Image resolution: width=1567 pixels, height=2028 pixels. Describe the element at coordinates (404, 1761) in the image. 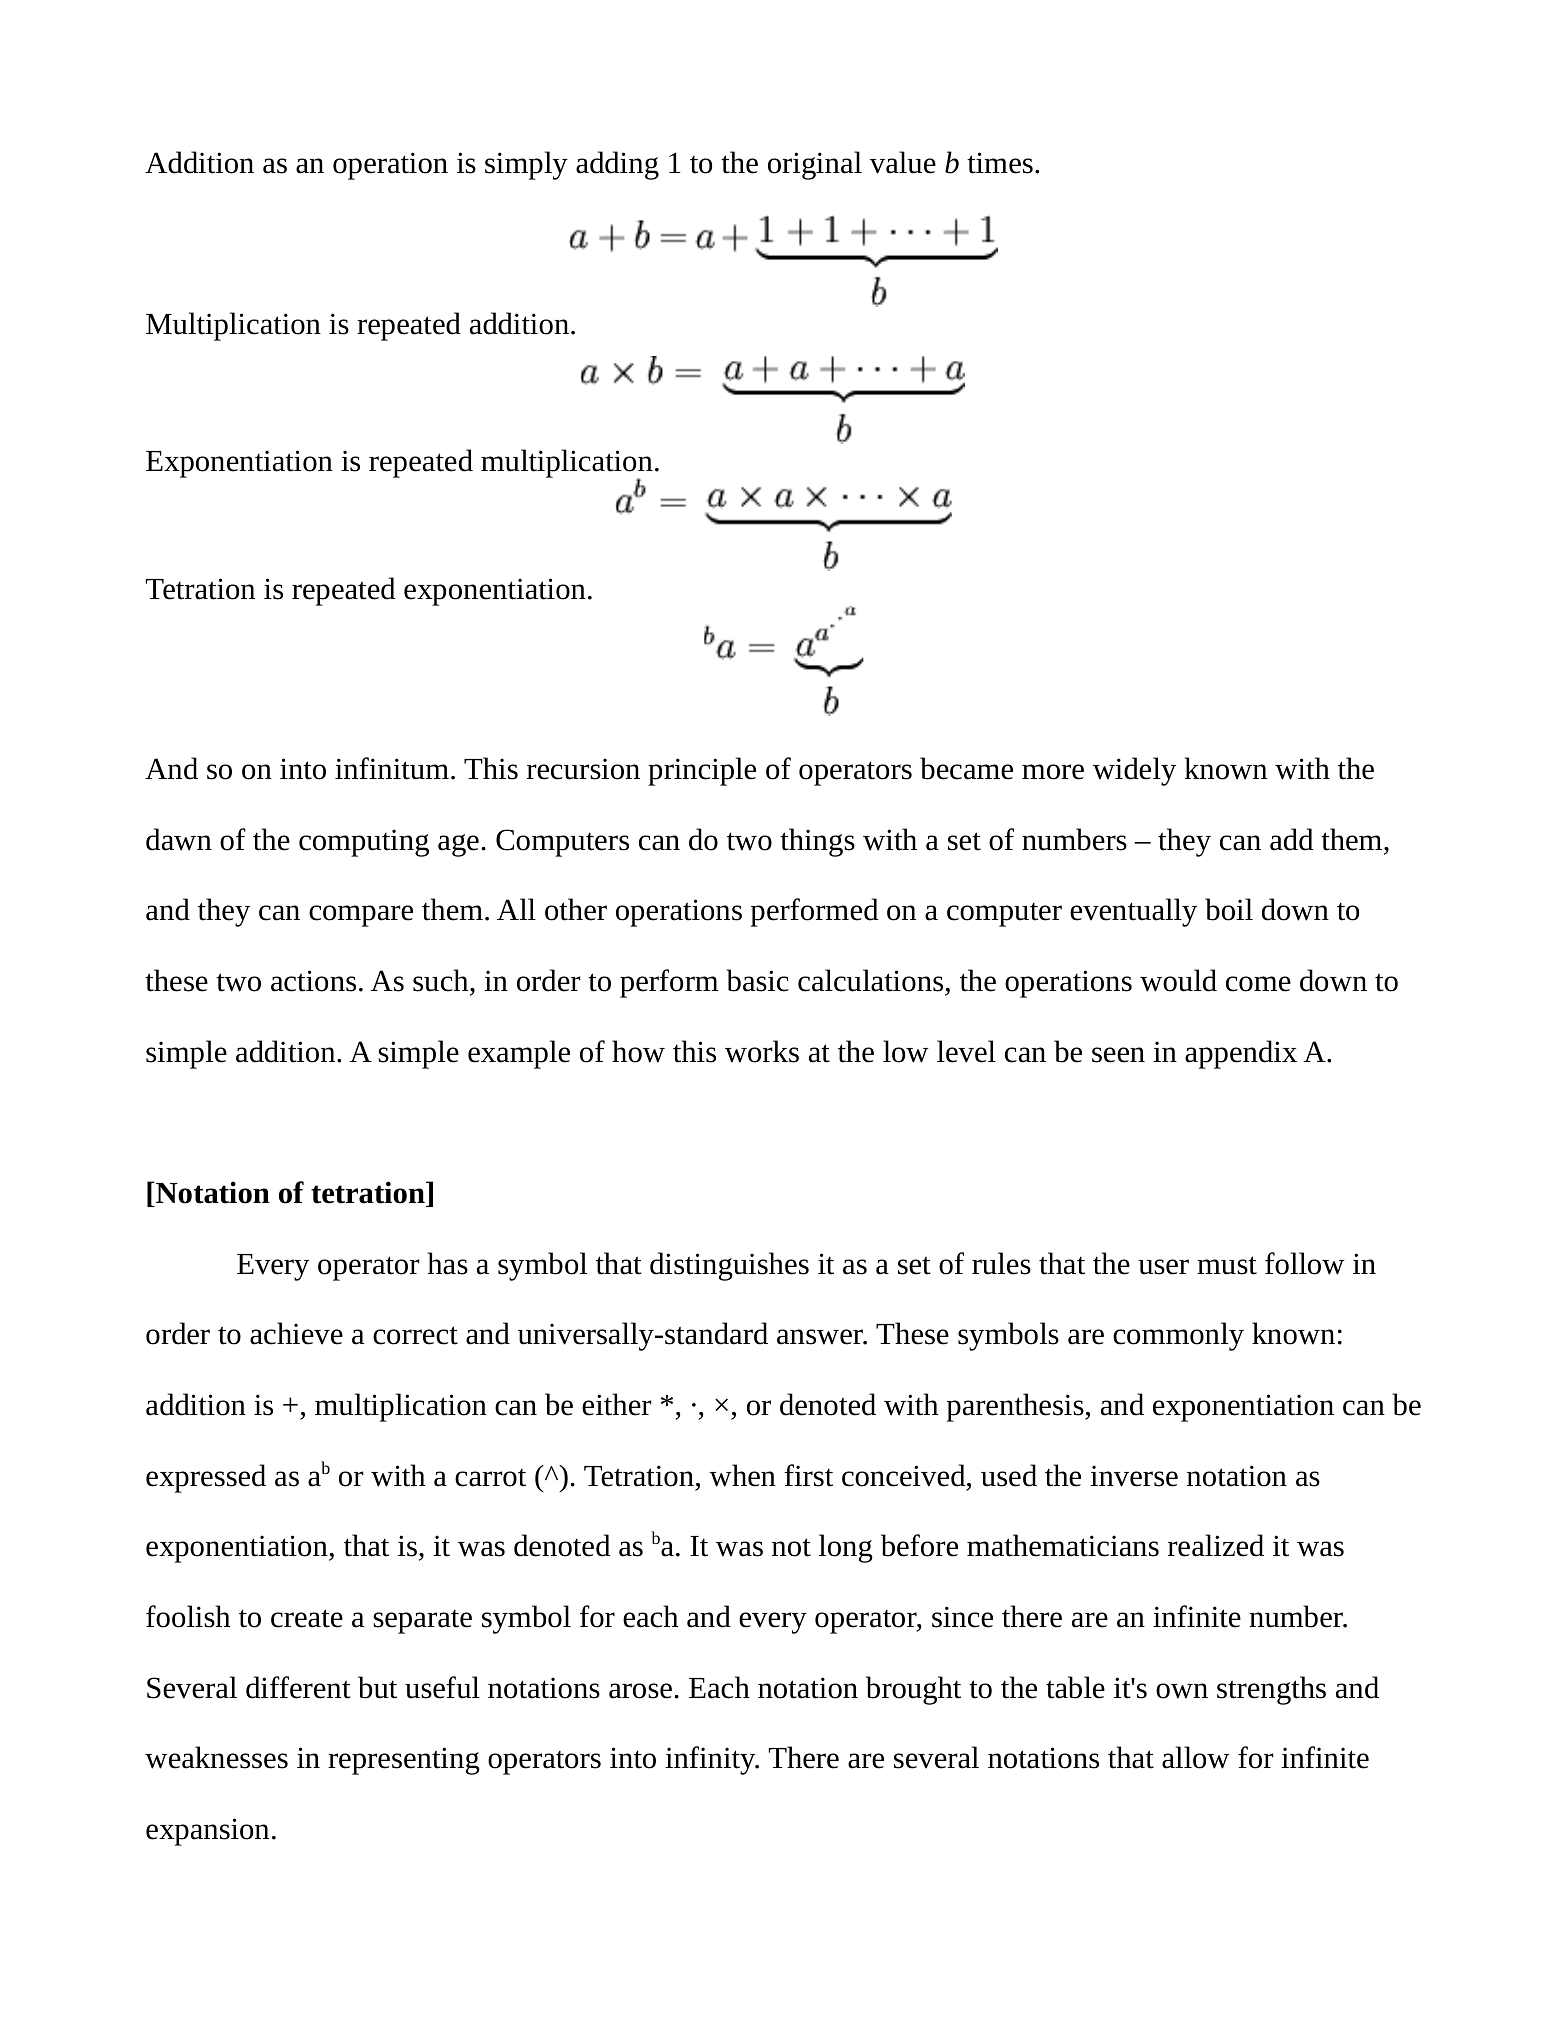

I see `representing` at that location.
